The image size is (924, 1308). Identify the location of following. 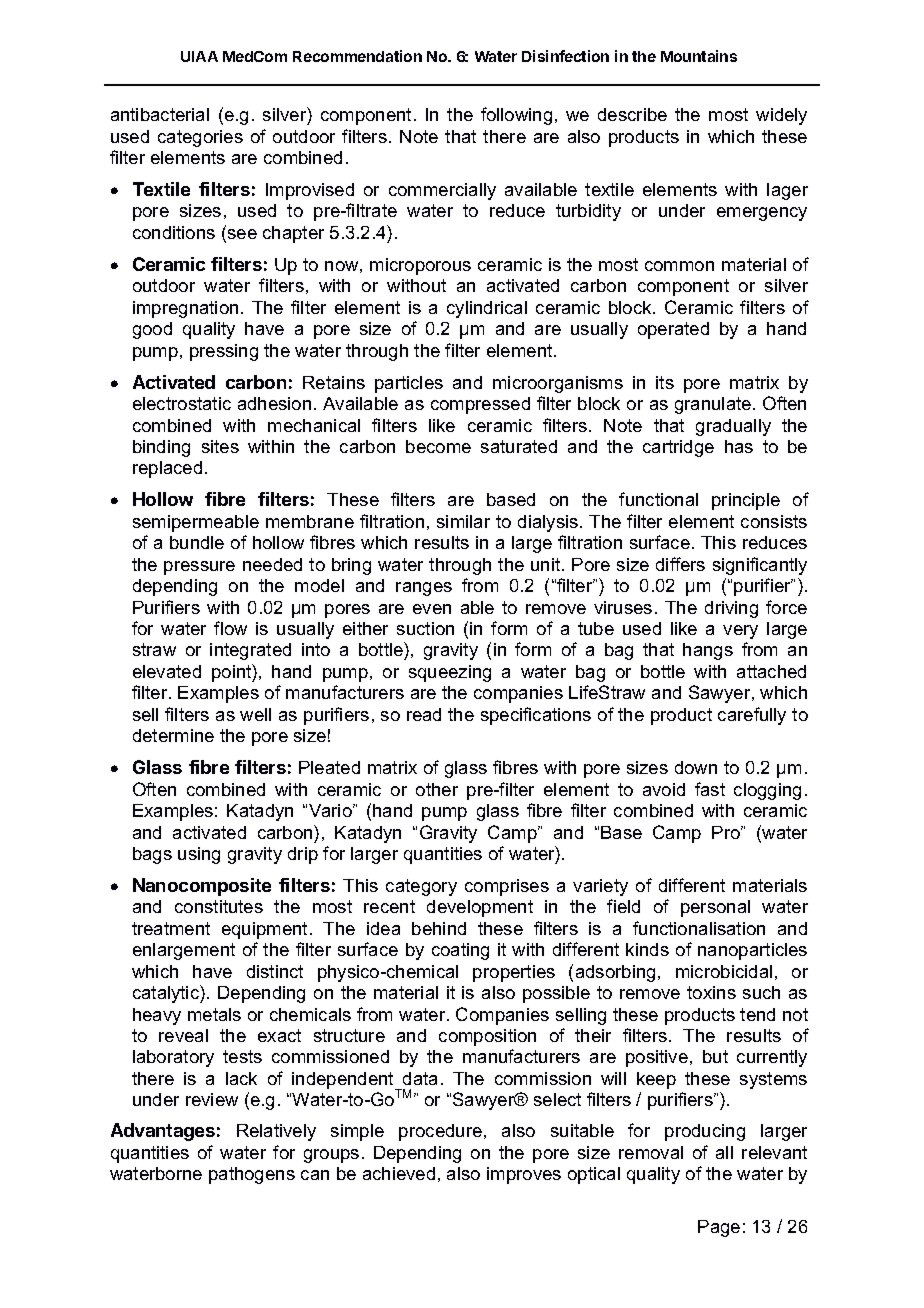
(516, 116).
